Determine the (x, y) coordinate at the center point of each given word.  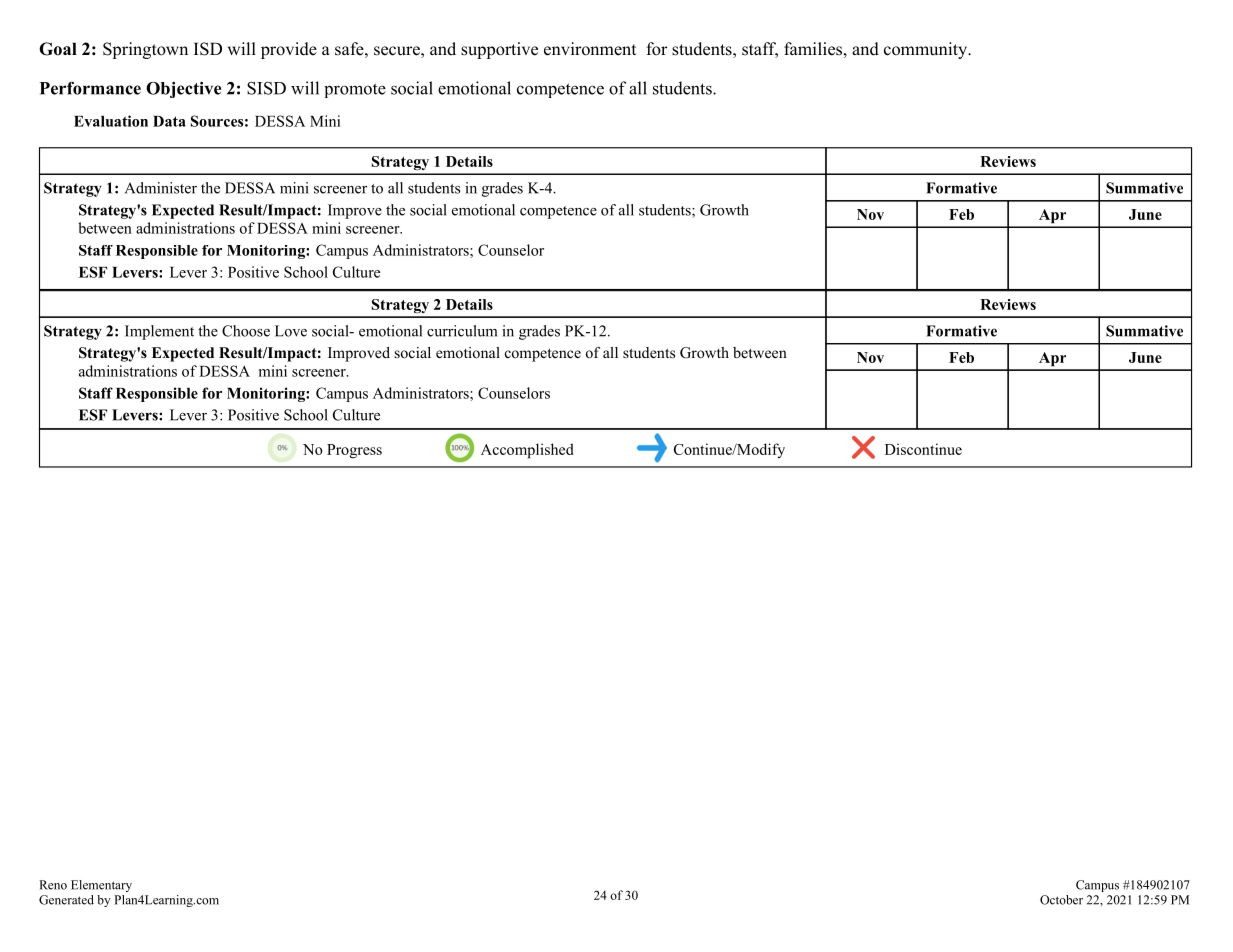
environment (590, 49)
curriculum (462, 331)
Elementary (101, 886)
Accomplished (527, 451)
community (927, 50)
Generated (66, 900)
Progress (354, 451)
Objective (183, 89)
